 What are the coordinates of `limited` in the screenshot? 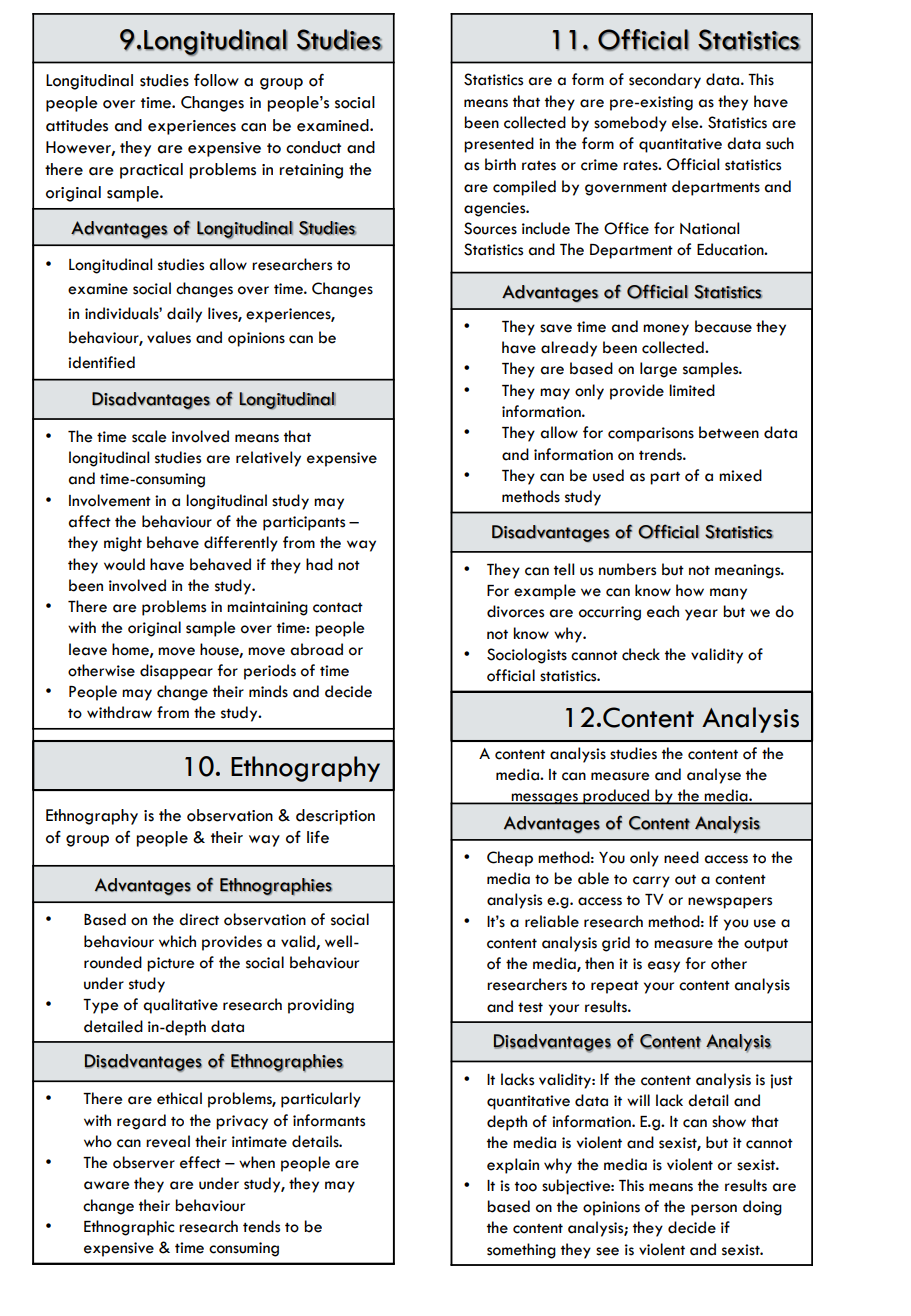 It's located at (692, 390).
